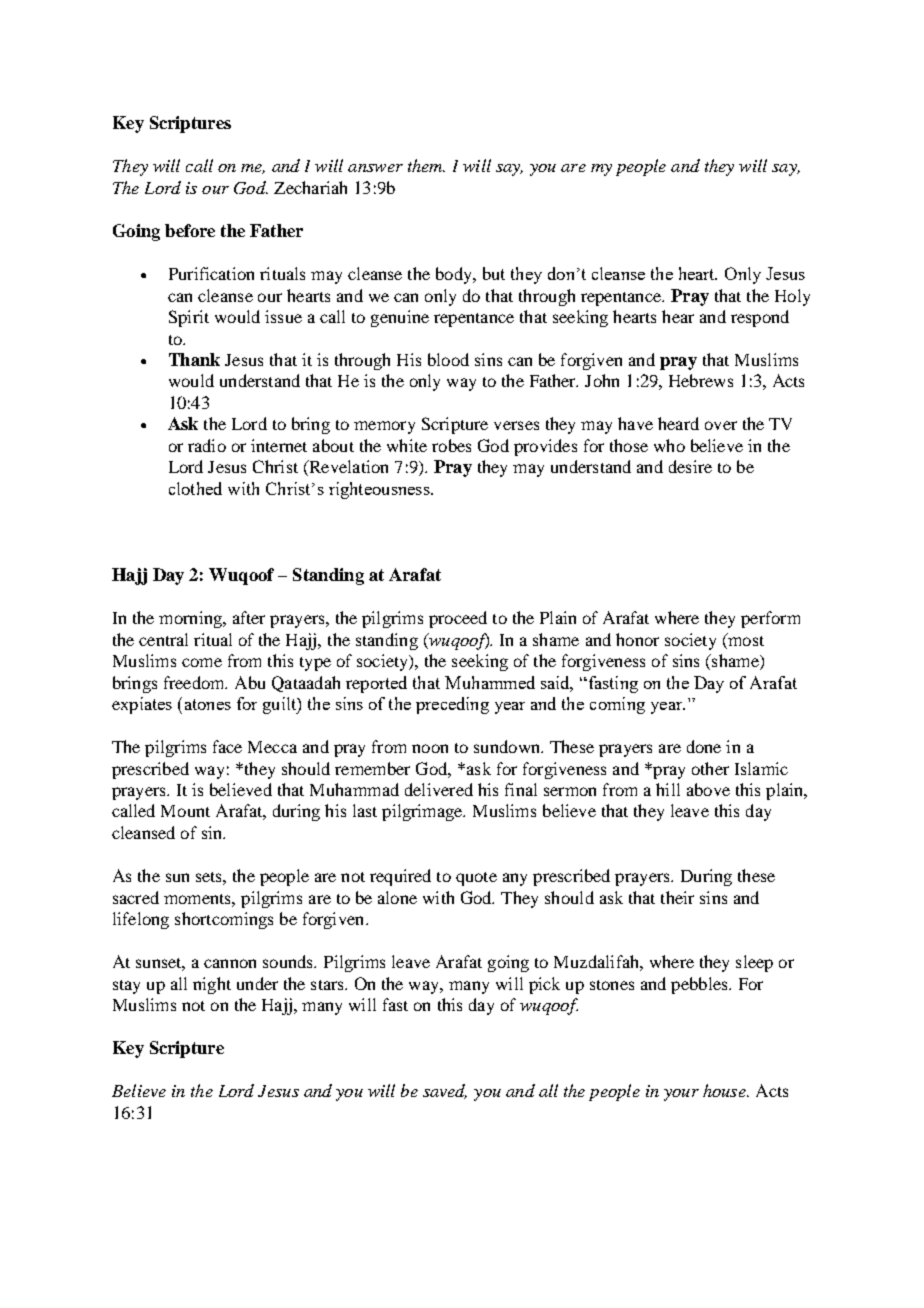 The width and height of the screenshot is (924, 1308). What do you see at coordinates (792, 297) in the screenshot?
I see `Holy` at bounding box center [792, 297].
